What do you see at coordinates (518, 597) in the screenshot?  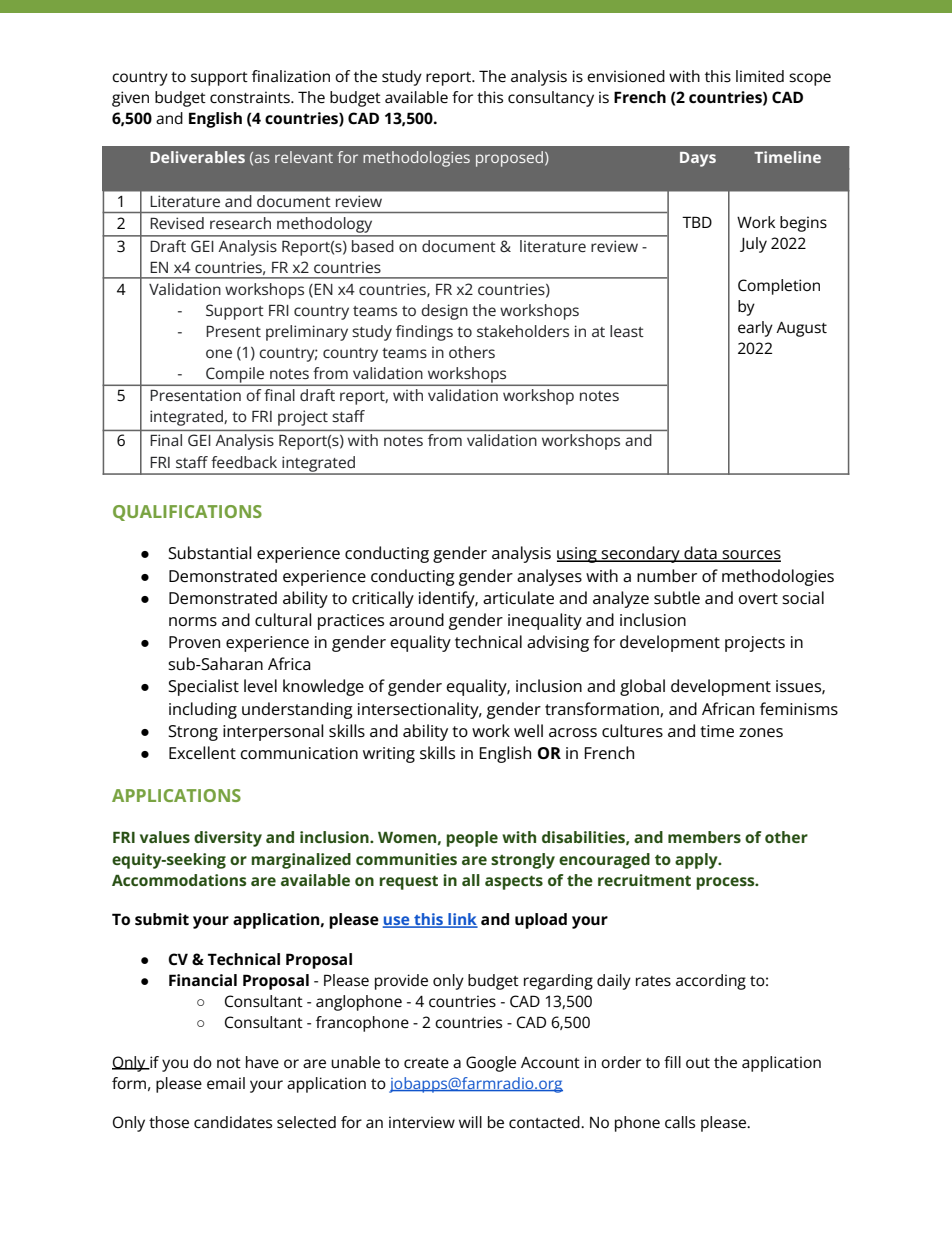 I see `articulate` at bounding box center [518, 597].
